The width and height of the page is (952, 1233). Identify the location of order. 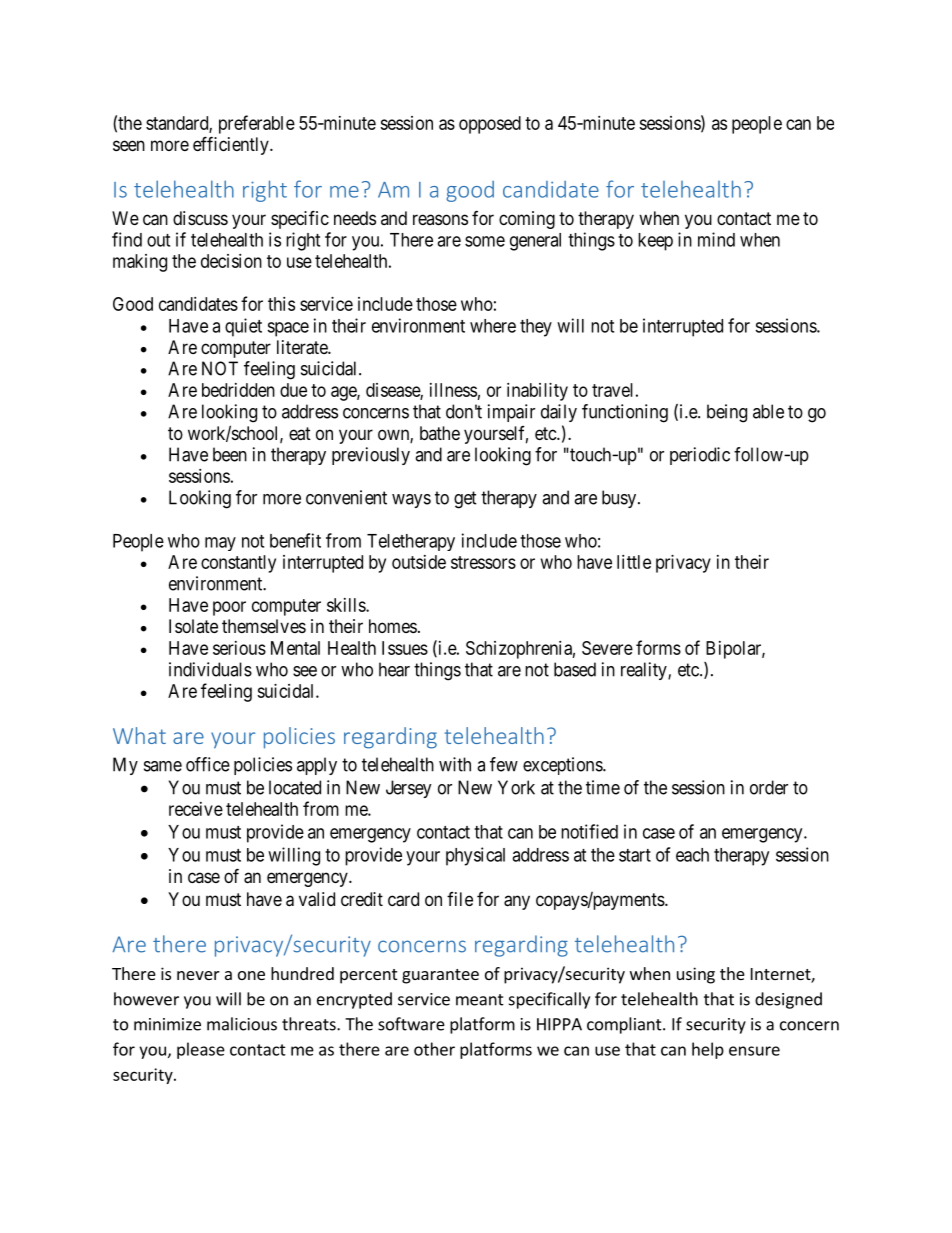
(769, 787).
